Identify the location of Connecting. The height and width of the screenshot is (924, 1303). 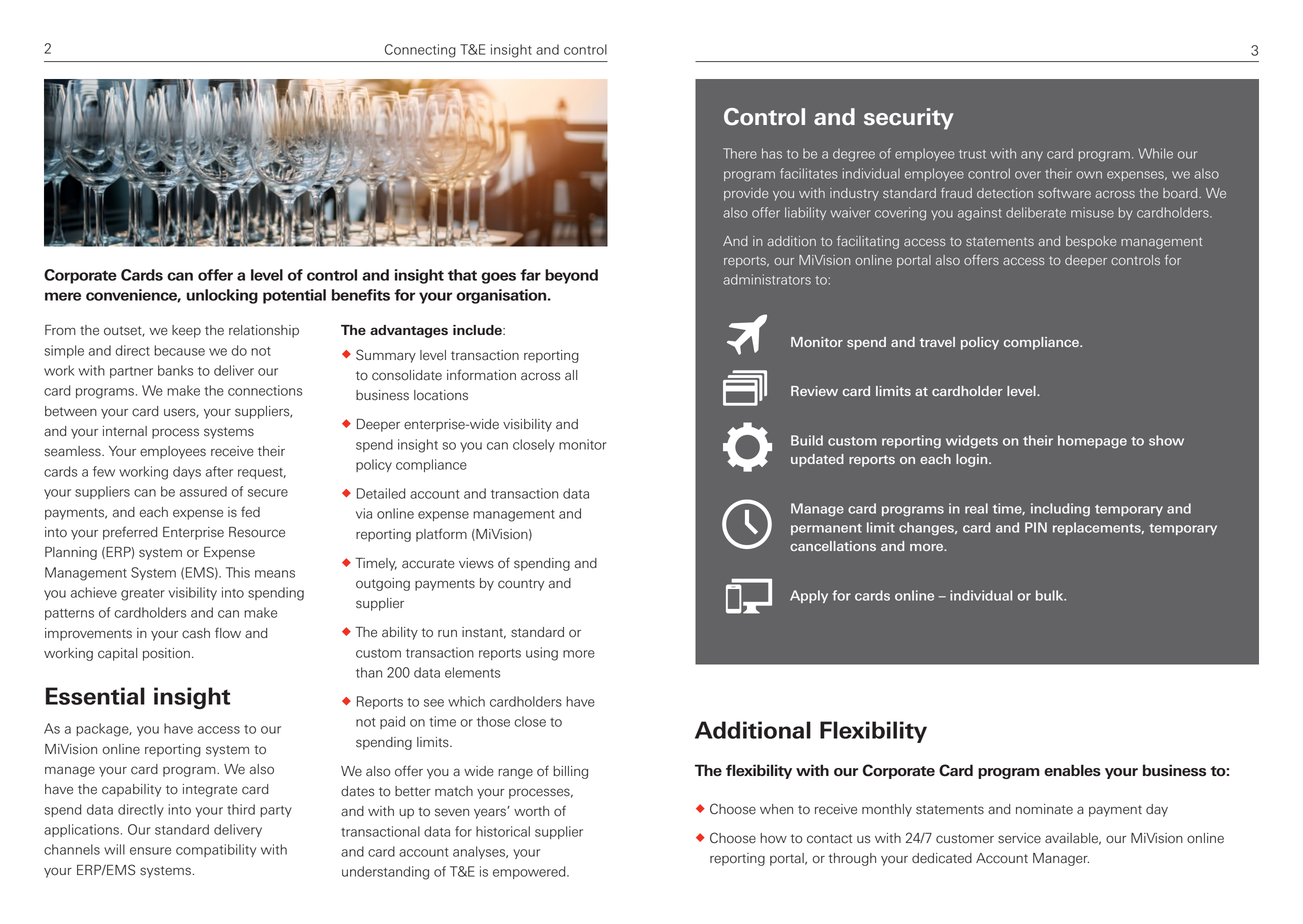
(420, 51).
